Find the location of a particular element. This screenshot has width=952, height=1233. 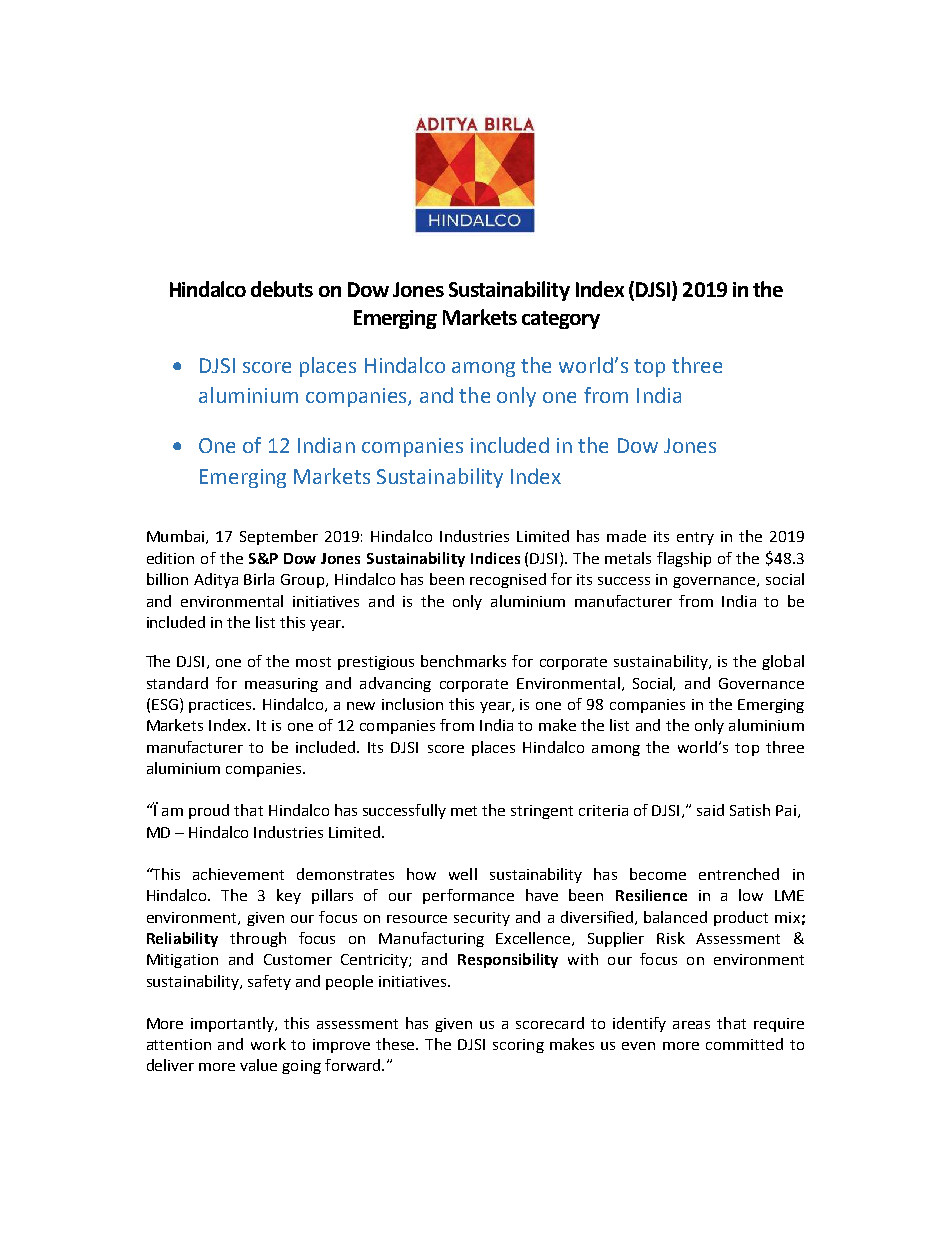

practices is located at coordinates (222, 706).
